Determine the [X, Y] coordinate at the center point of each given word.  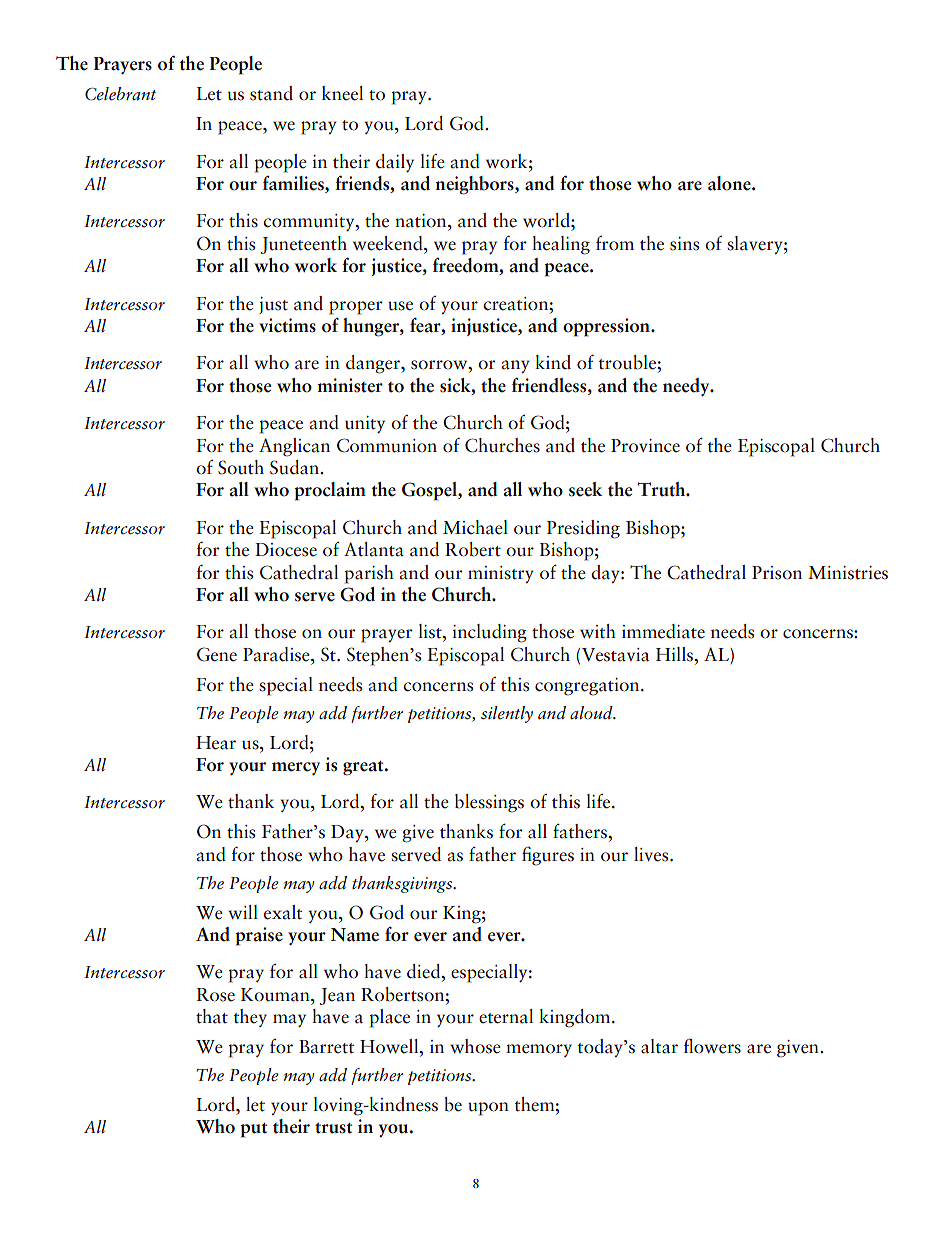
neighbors [476, 185]
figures [548, 856]
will [243, 912]
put [253, 1130]
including [489, 633]
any [515, 366]
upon [488, 1109]
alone [730, 183]
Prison [777, 573]
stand [271, 93]
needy [687, 387]
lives [652, 854]
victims [287, 325]
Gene [217, 654]
